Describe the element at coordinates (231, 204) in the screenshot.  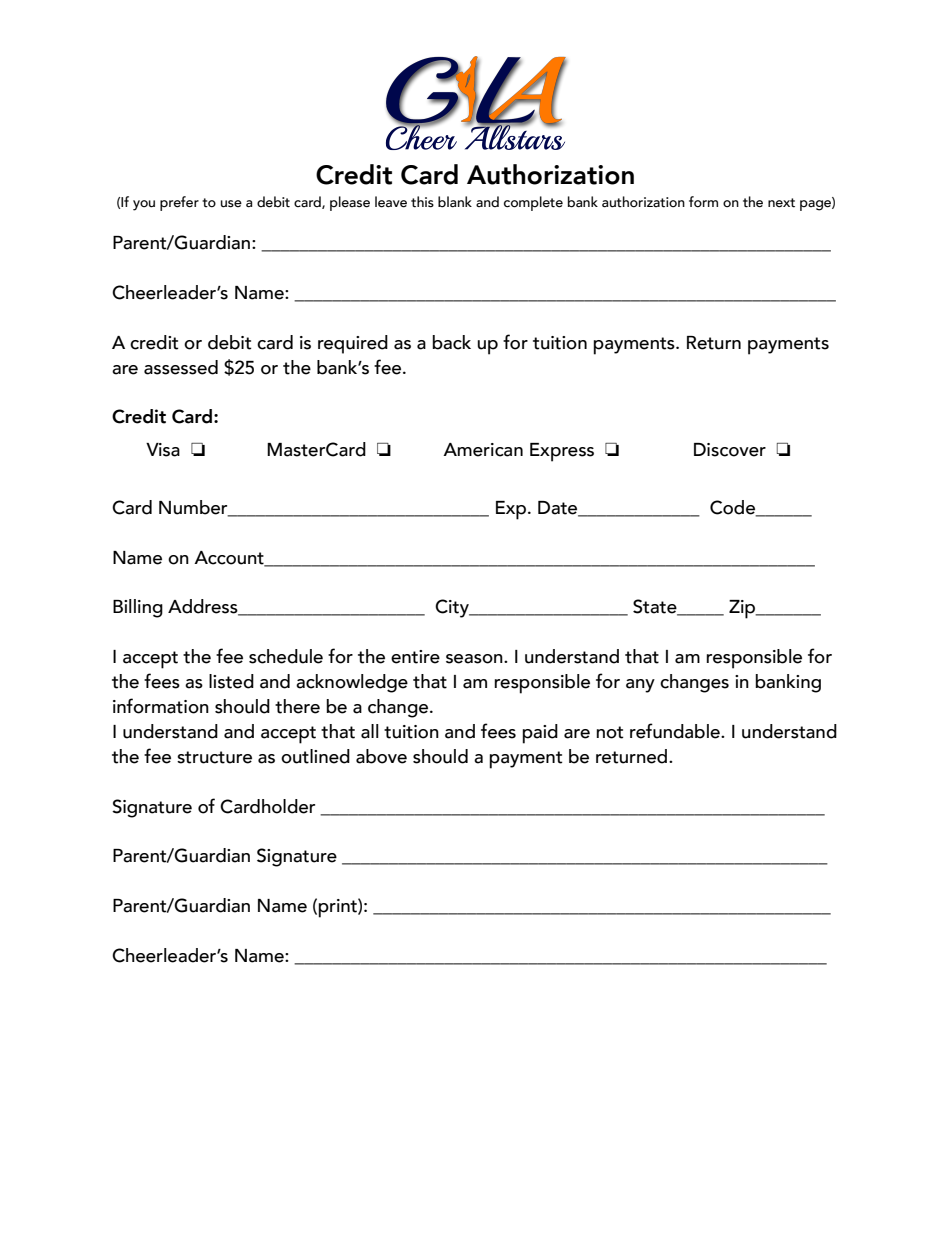
I see `use` at that location.
